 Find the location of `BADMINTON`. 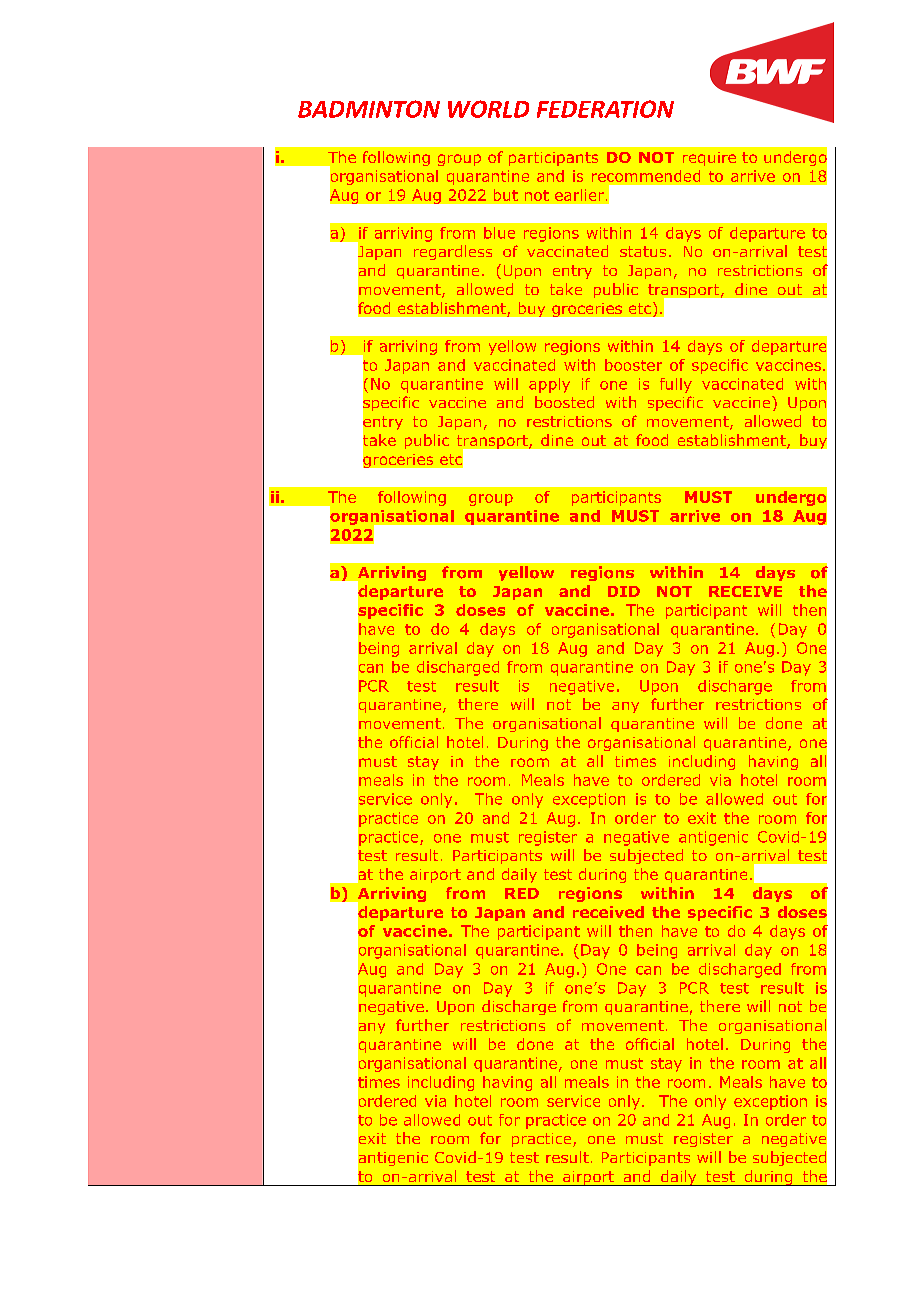

BADMINTON is located at coordinates (369, 109).
